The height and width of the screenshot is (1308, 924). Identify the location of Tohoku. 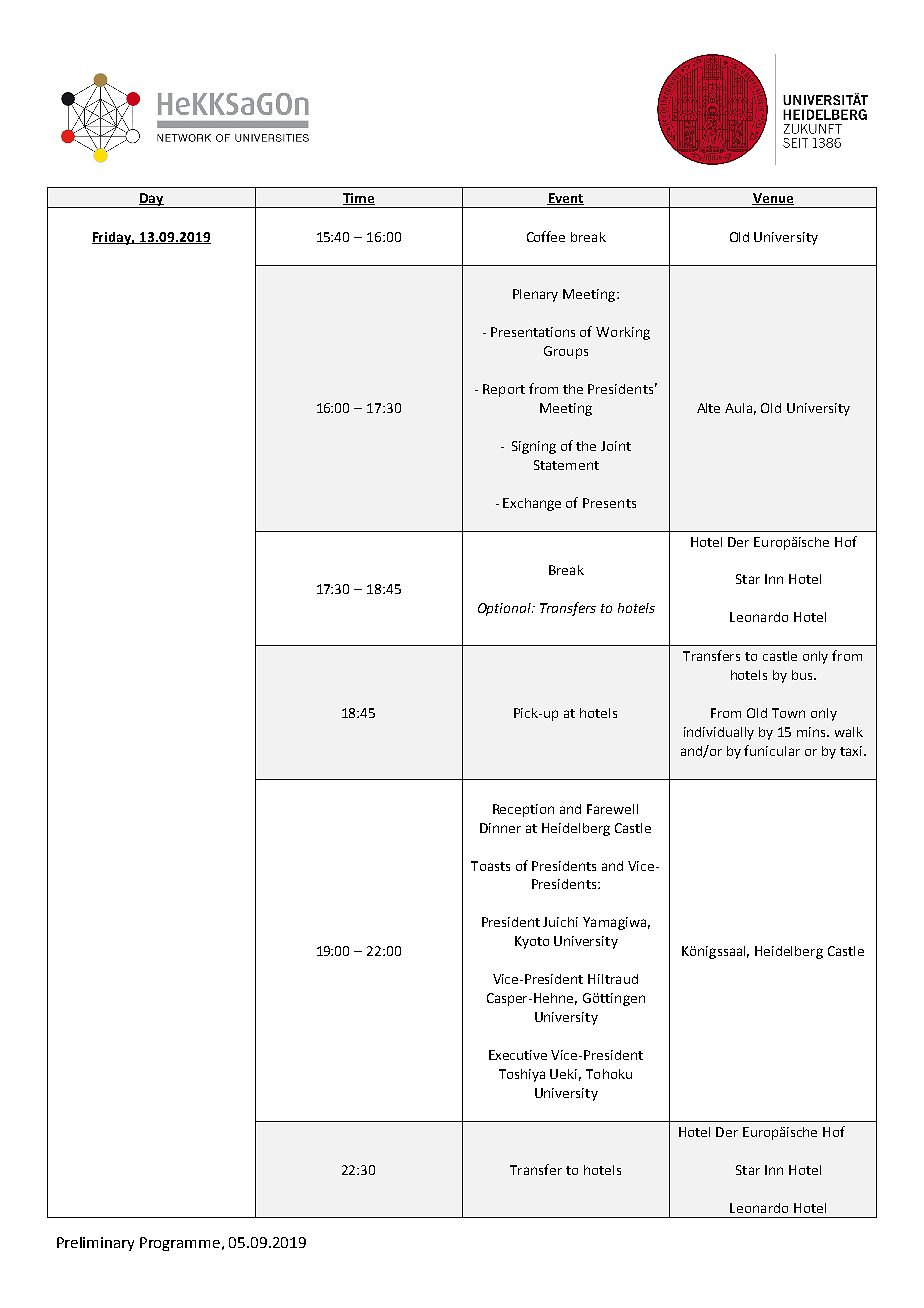
(609, 1074).
